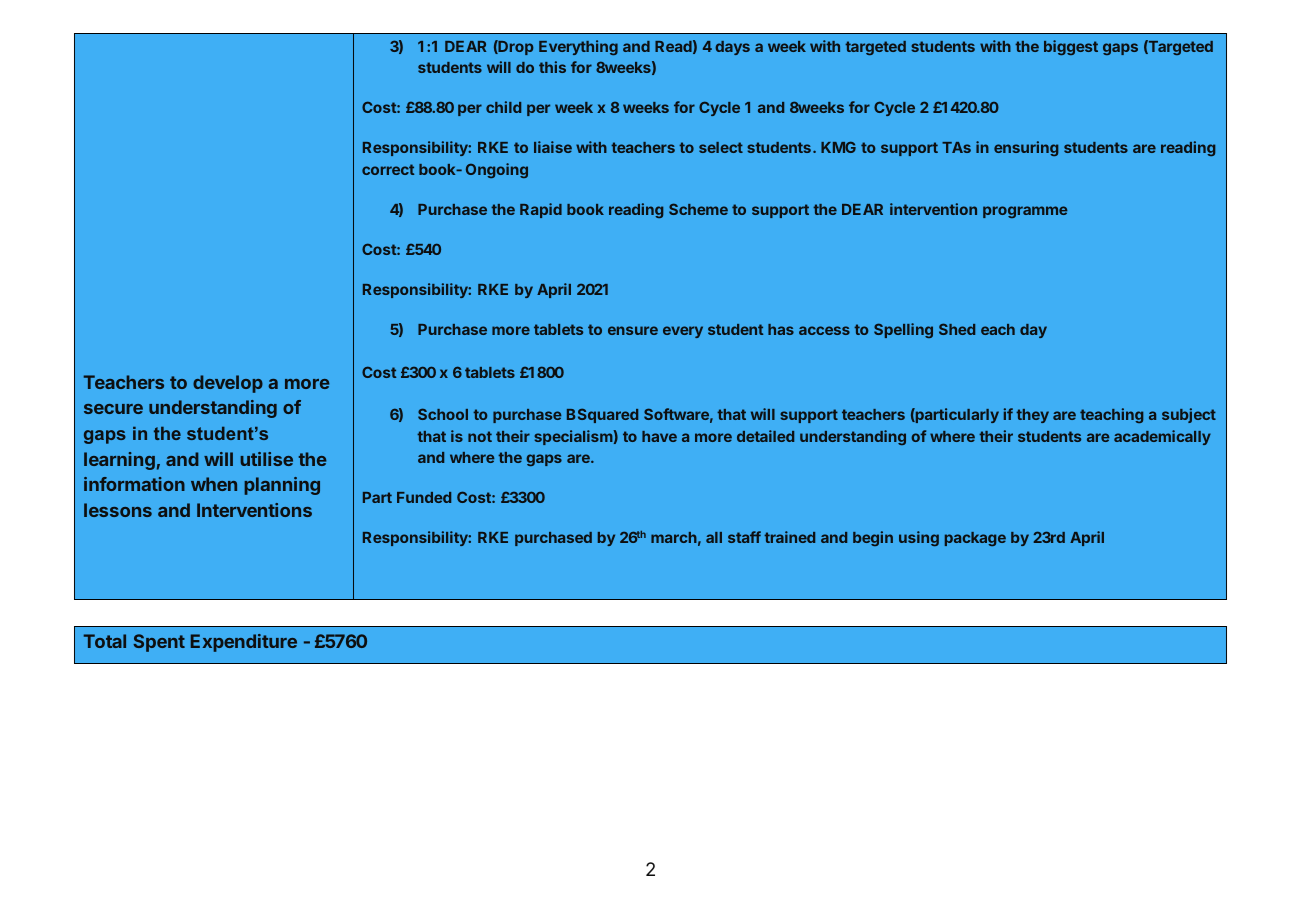 The image size is (1307, 924). Describe the element at coordinates (244, 643) in the image. I see `Expenditure` at that location.
